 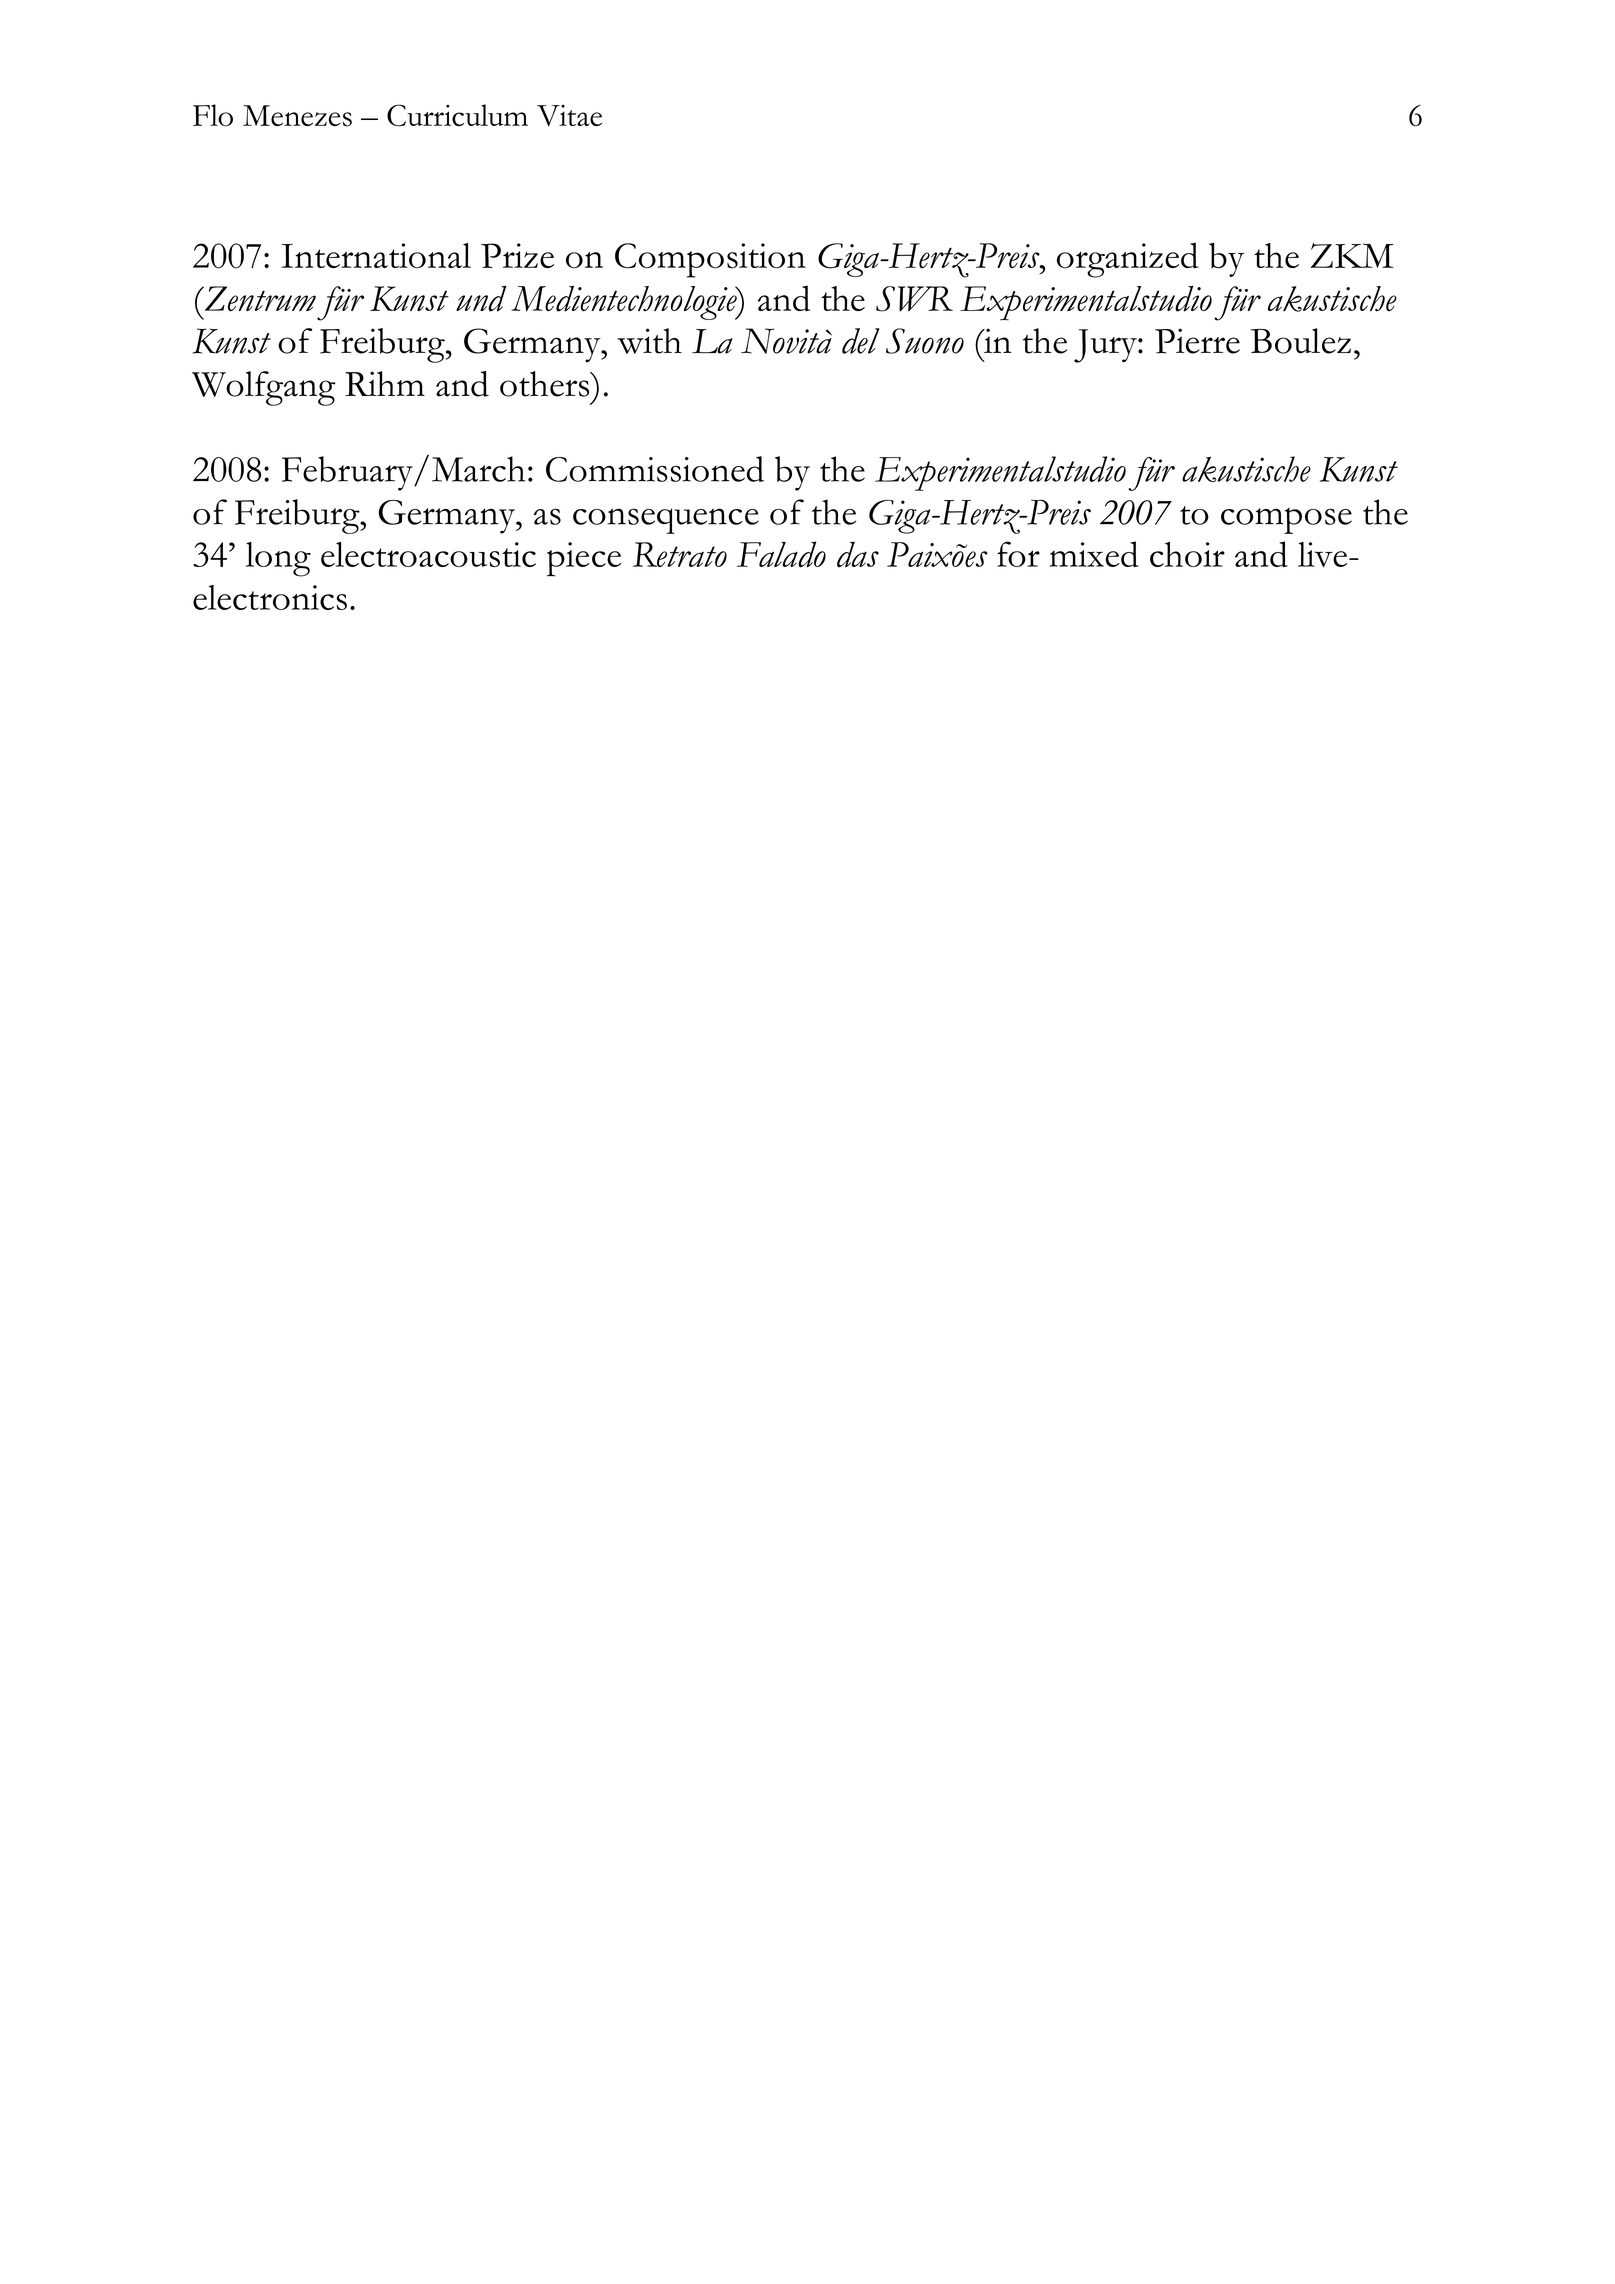 I want to click on Vitae, so click(x=569, y=115).
